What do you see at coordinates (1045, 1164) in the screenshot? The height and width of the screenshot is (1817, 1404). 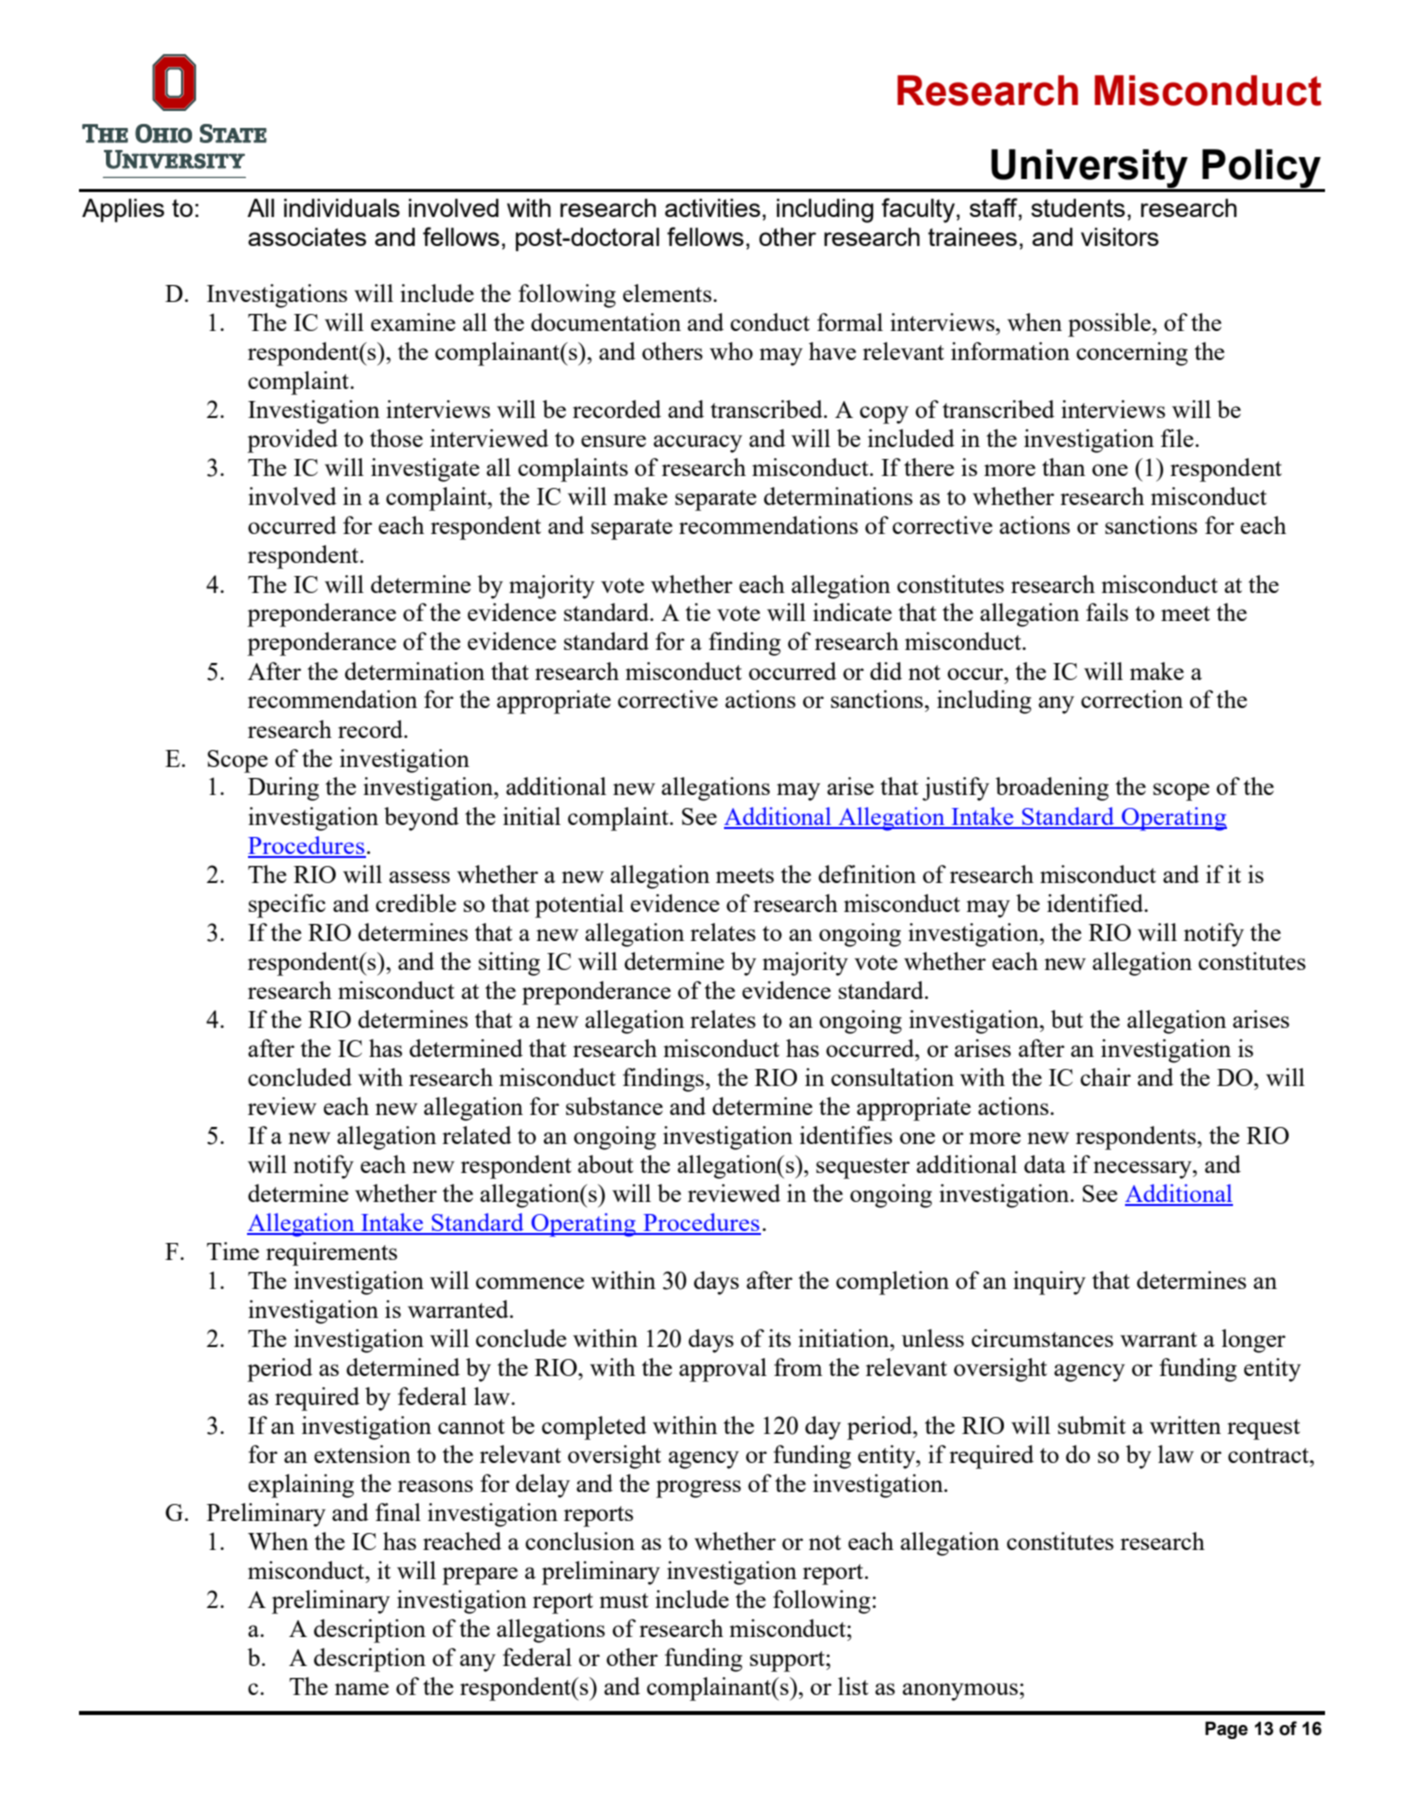 I see `data` at bounding box center [1045, 1164].
